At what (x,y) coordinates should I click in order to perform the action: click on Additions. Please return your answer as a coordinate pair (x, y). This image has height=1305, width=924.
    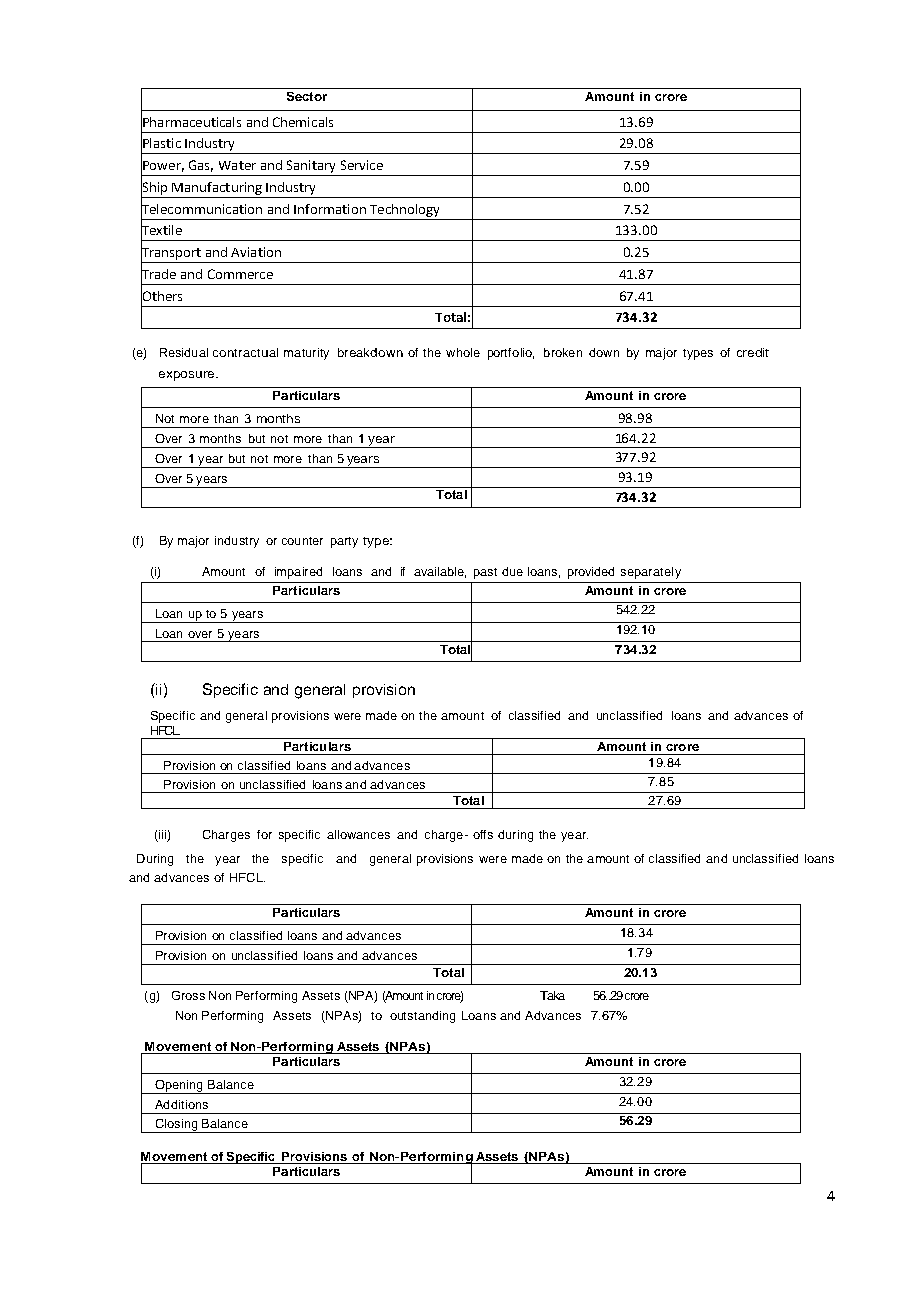
    Looking at the image, I should click on (181, 1104).
